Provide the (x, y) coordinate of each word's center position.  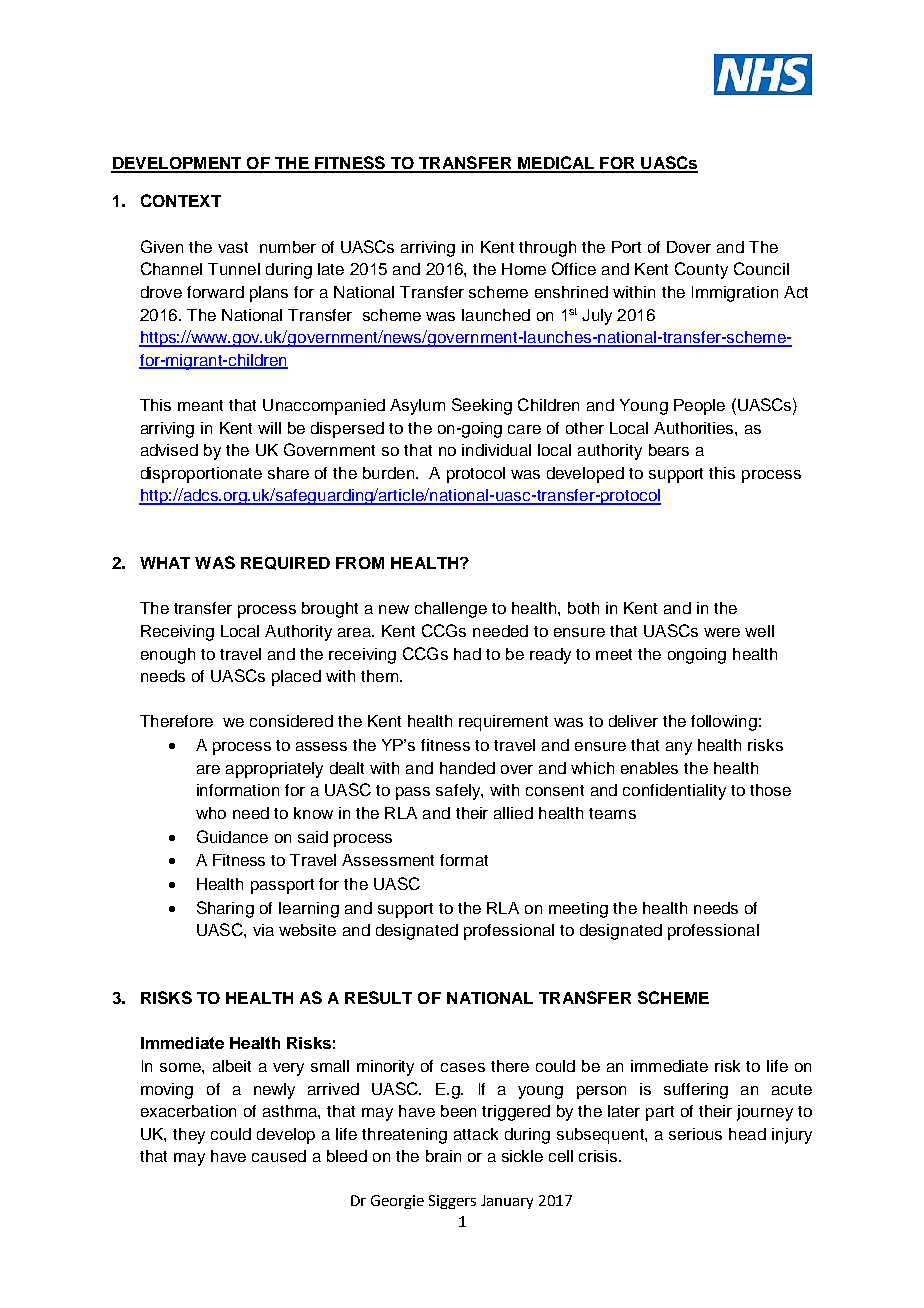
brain (443, 1156)
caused (279, 1156)
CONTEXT (181, 200)
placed (296, 678)
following (724, 723)
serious (695, 1134)
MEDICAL (556, 164)
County (701, 270)
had (467, 654)
